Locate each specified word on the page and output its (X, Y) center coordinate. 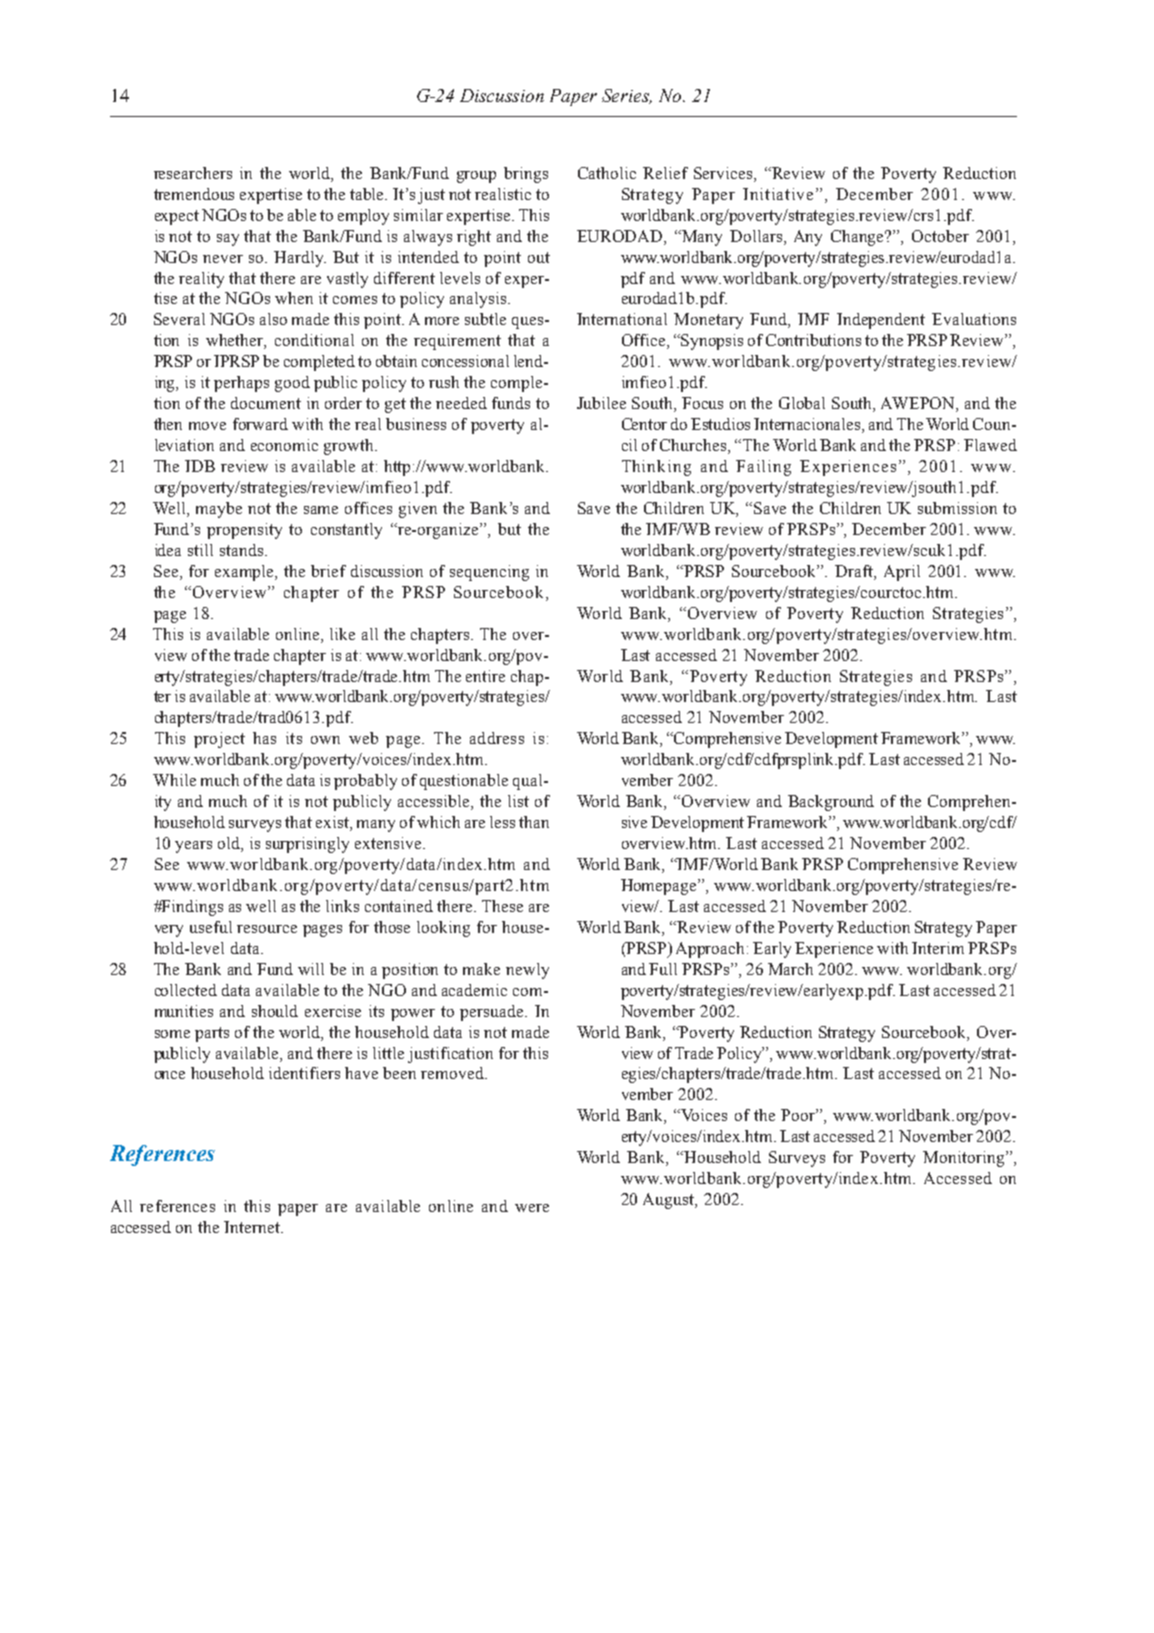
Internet (253, 1227)
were (532, 1208)
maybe (219, 510)
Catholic (607, 173)
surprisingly (307, 845)
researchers (193, 173)
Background (831, 803)
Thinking (656, 468)
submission (957, 508)
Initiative (780, 194)
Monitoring (965, 1159)
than (534, 822)
